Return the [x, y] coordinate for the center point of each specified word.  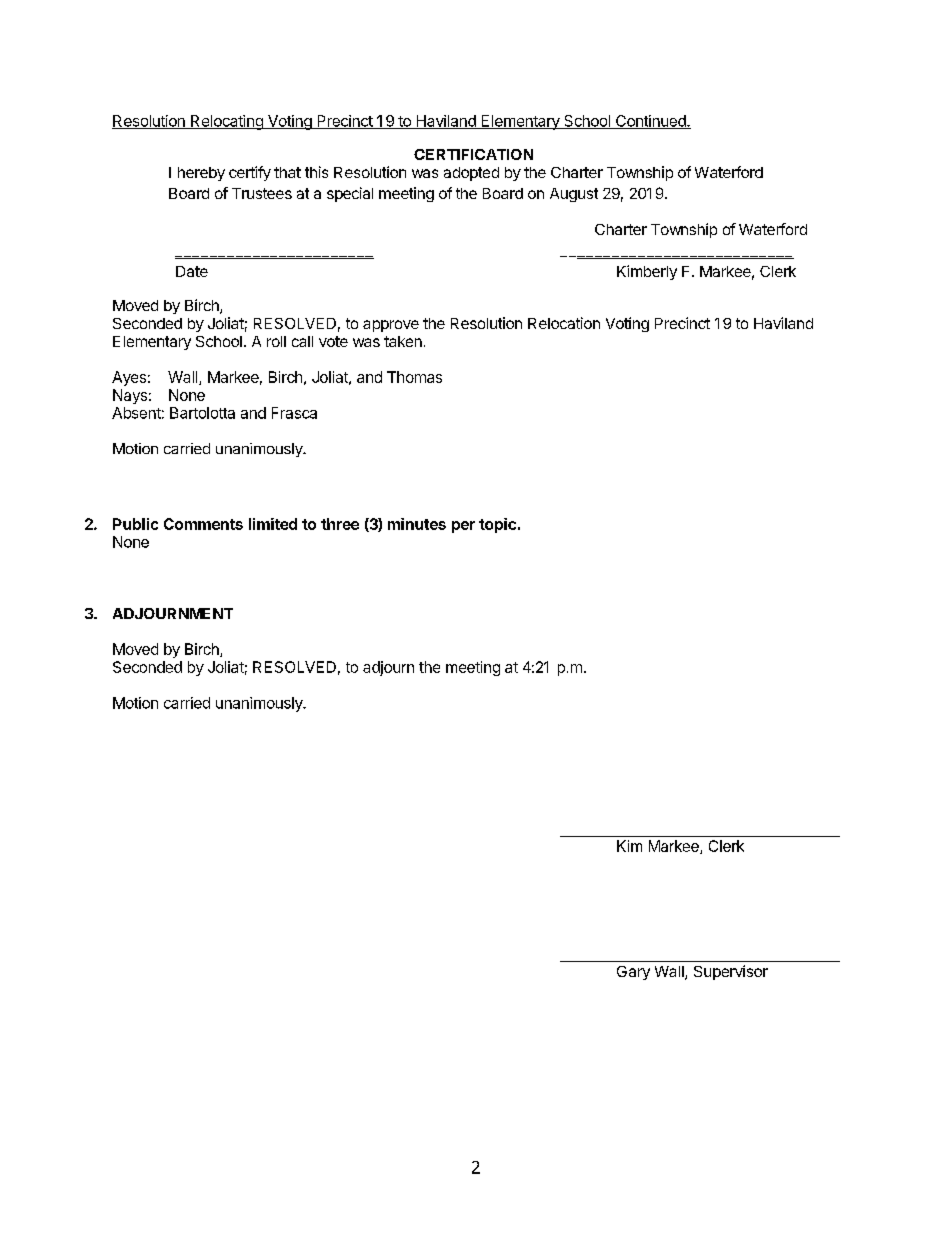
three [340, 524]
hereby [201, 174]
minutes [417, 524]
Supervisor [731, 972]
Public [135, 524]
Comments [203, 524]
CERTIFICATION [473, 154]
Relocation [564, 323]
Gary [633, 973]
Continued [650, 122]
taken [403, 341]
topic [497, 525]
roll [276, 341]
